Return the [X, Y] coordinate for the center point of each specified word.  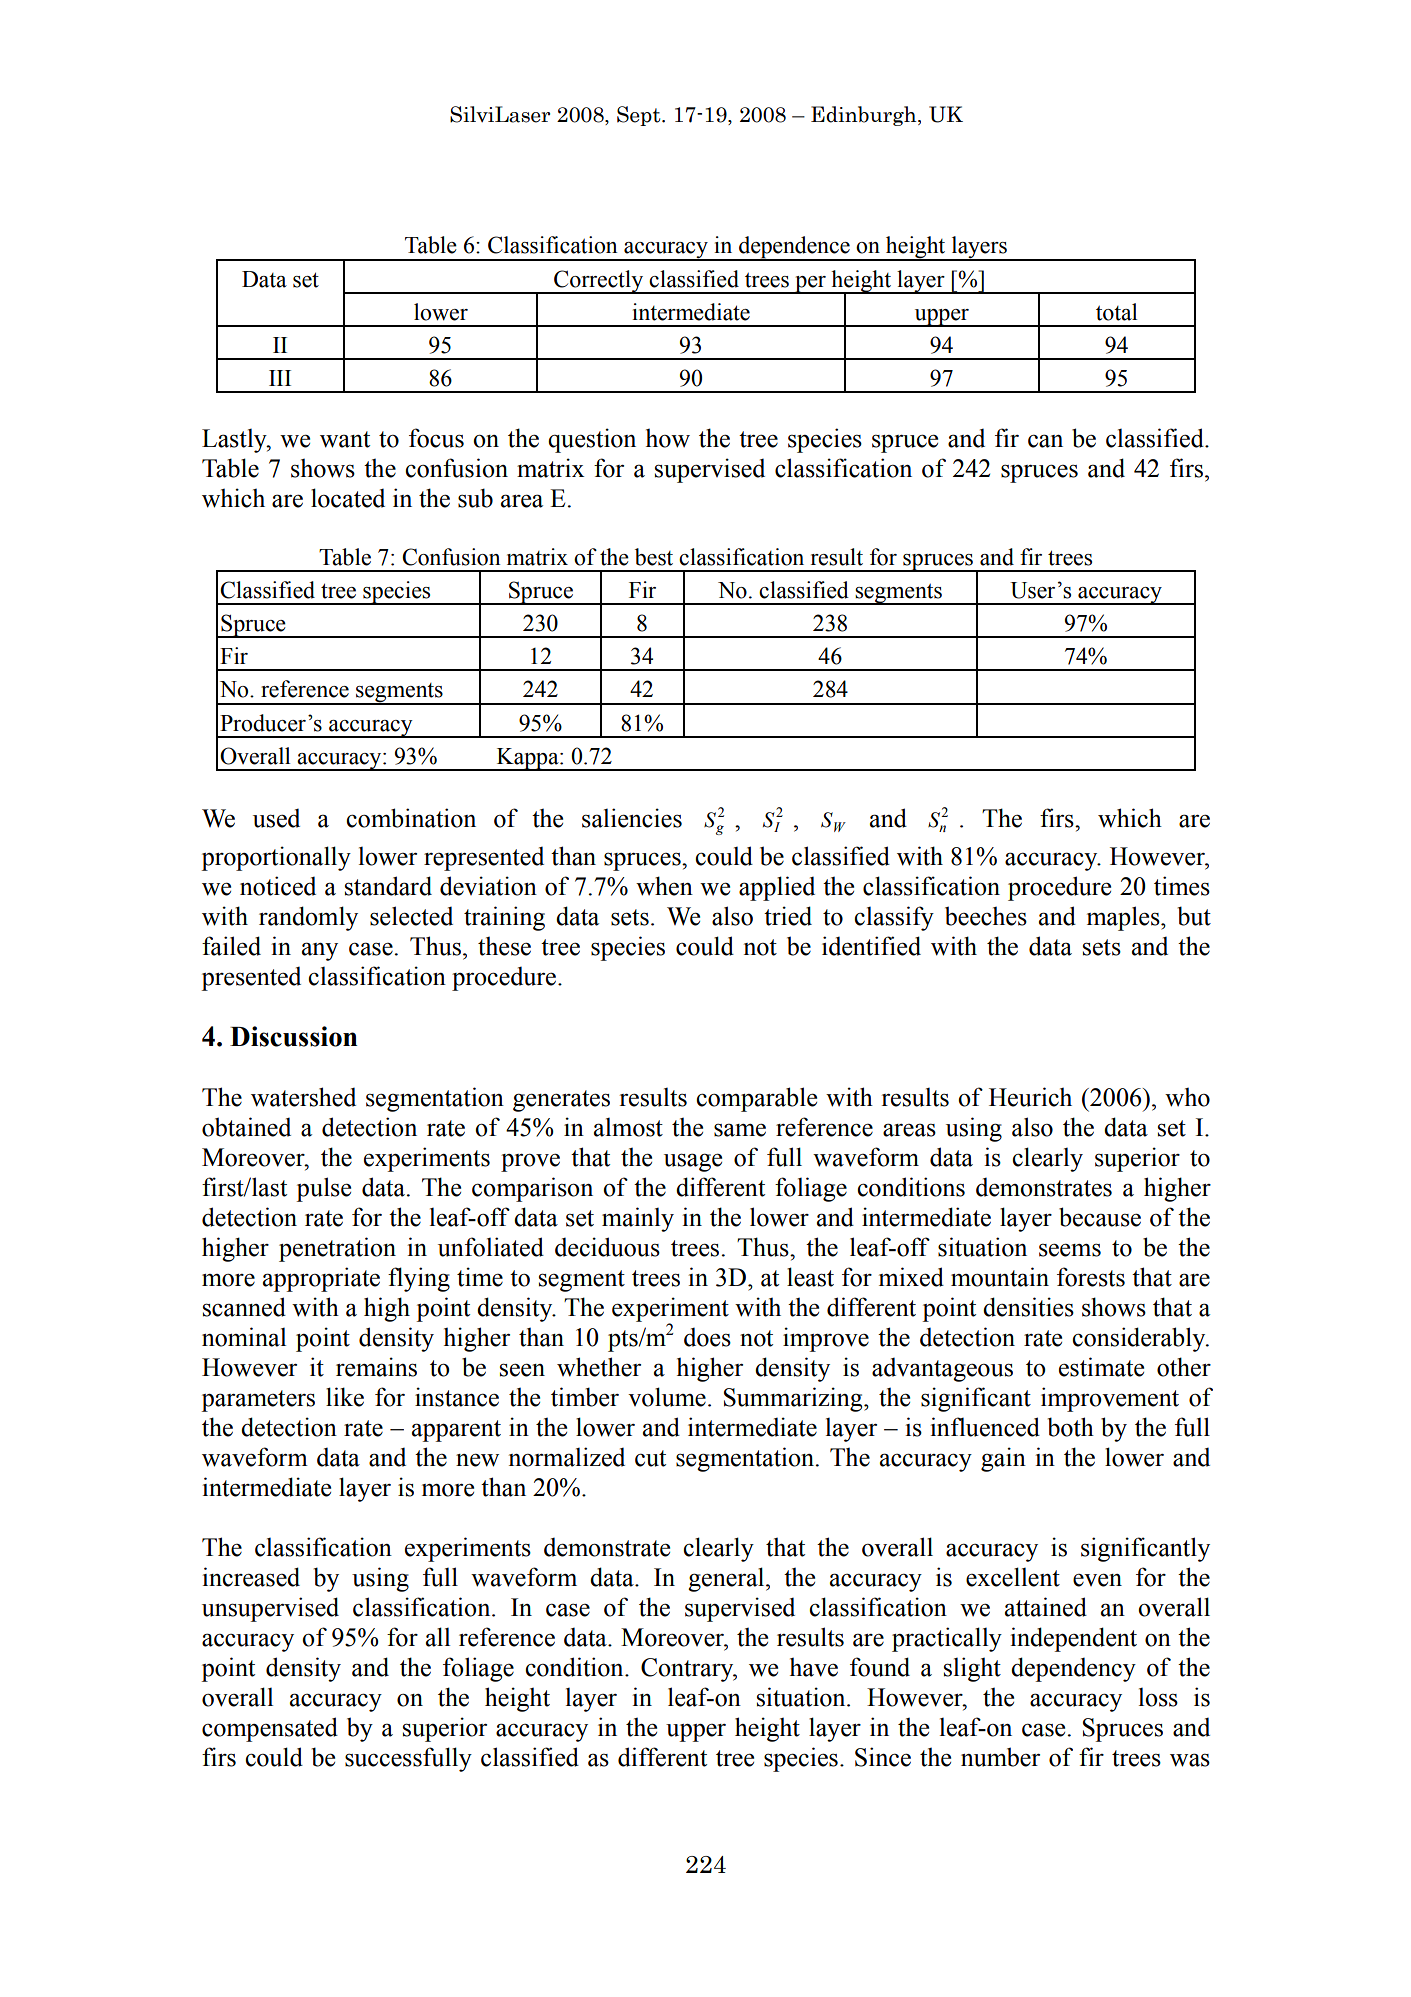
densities [1028, 1307]
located [348, 498]
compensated [270, 1729]
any [320, 951]
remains [376, 1367]
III [280, 378]
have [814, 1667]
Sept [640, 116]
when [664, 886]
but [1194, 916]
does [707, 1337]
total [1117, 312]
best [654, 557]
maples [1124, 918]
